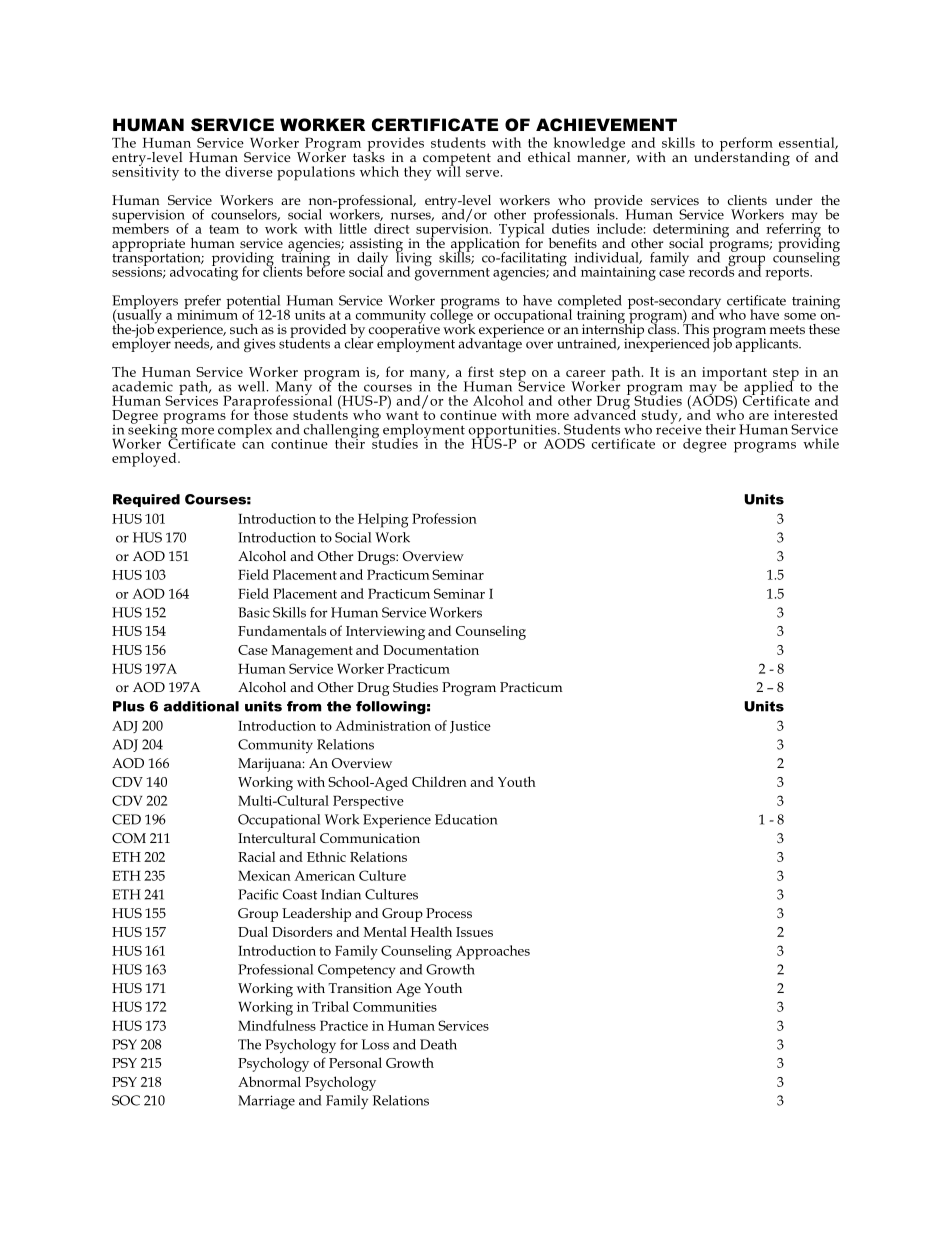 The height and width of the screenshot is (1233, 952). Describe the element at coordinates (438, 1044) in the screenshot. I see `Death` at that location.
